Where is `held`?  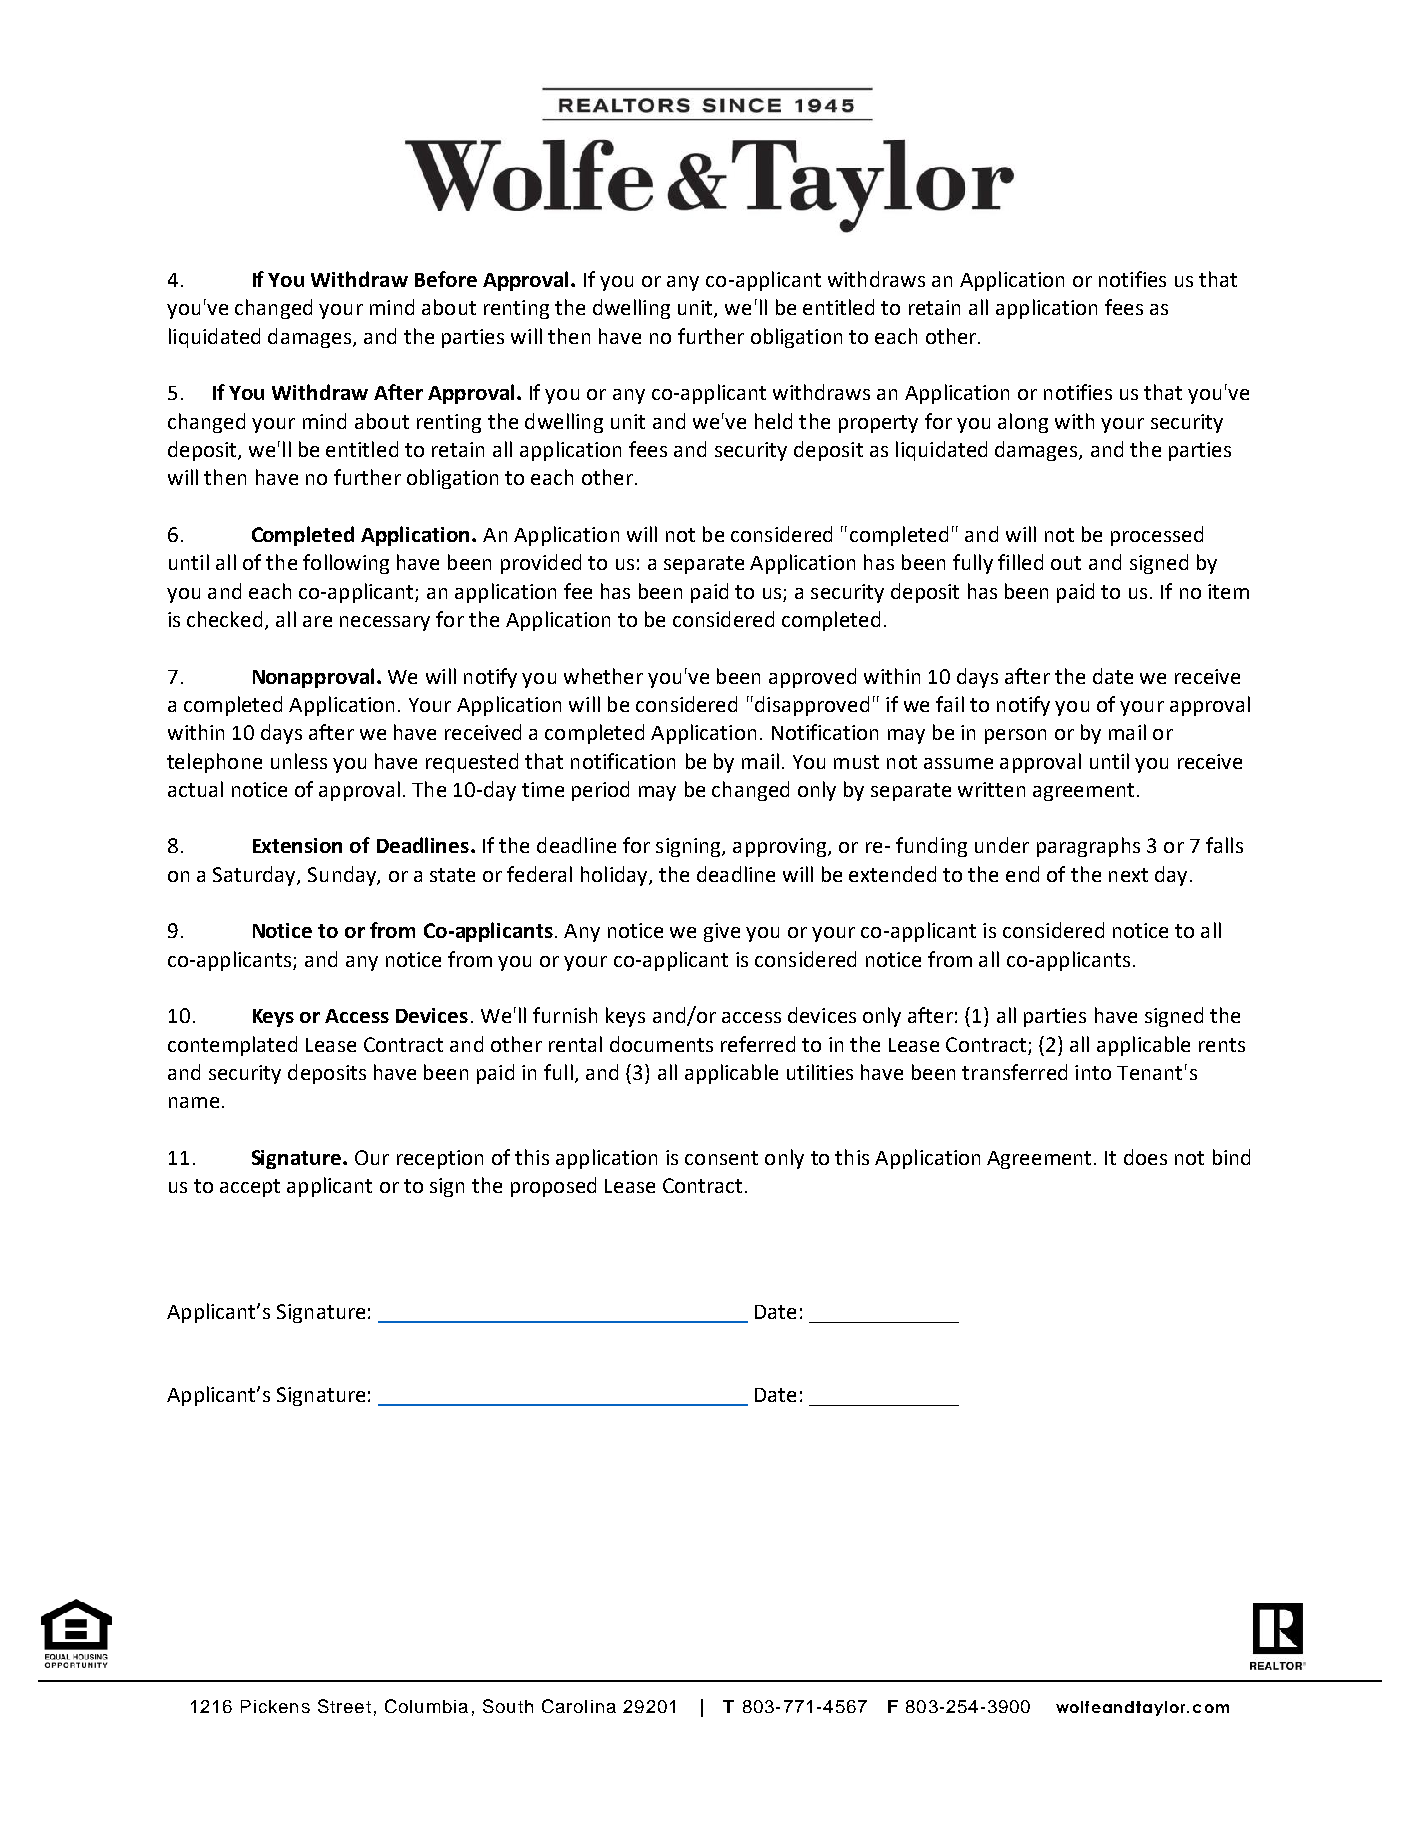 held is located at coordinates (773, 421).
